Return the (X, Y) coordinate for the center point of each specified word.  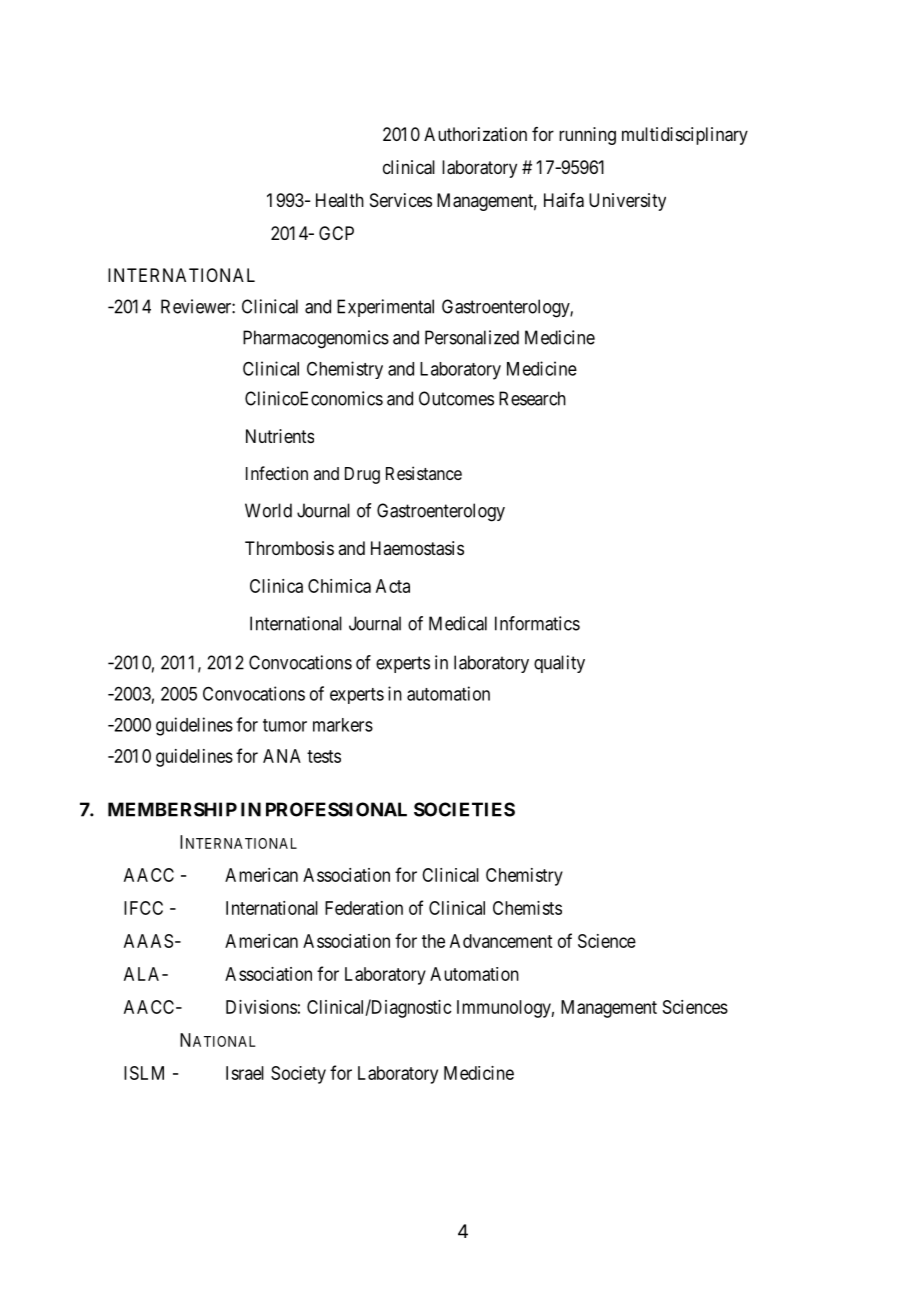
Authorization (475, 134)
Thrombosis (289, 548)
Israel (245, 1073)
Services (401, 200)
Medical (458, 623)
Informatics (537, 623)
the (433, 941)
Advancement (501, 941)
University (627, 202)
